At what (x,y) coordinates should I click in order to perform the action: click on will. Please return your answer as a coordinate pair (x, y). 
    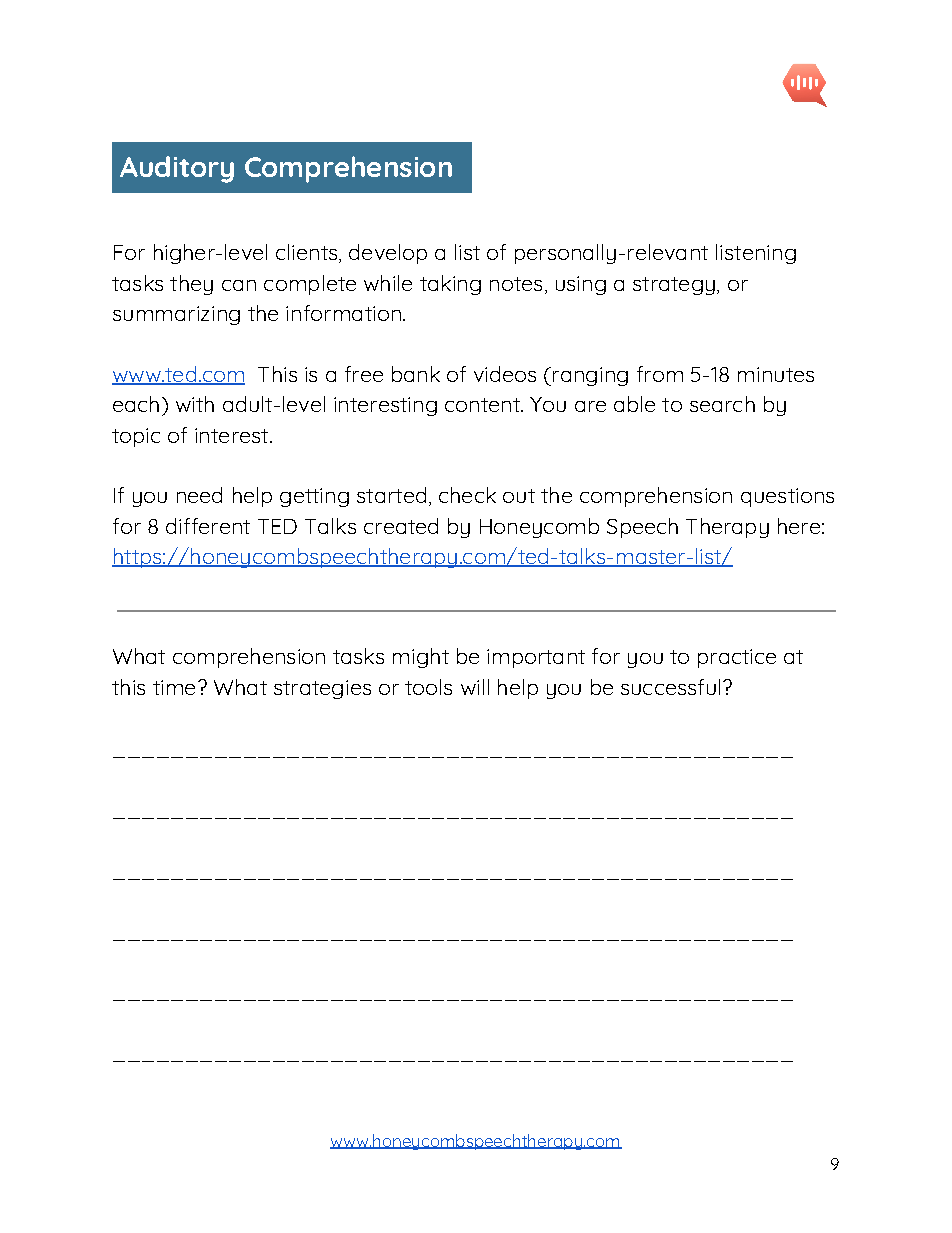
    Looking at the image, I should click on (475, 687).
